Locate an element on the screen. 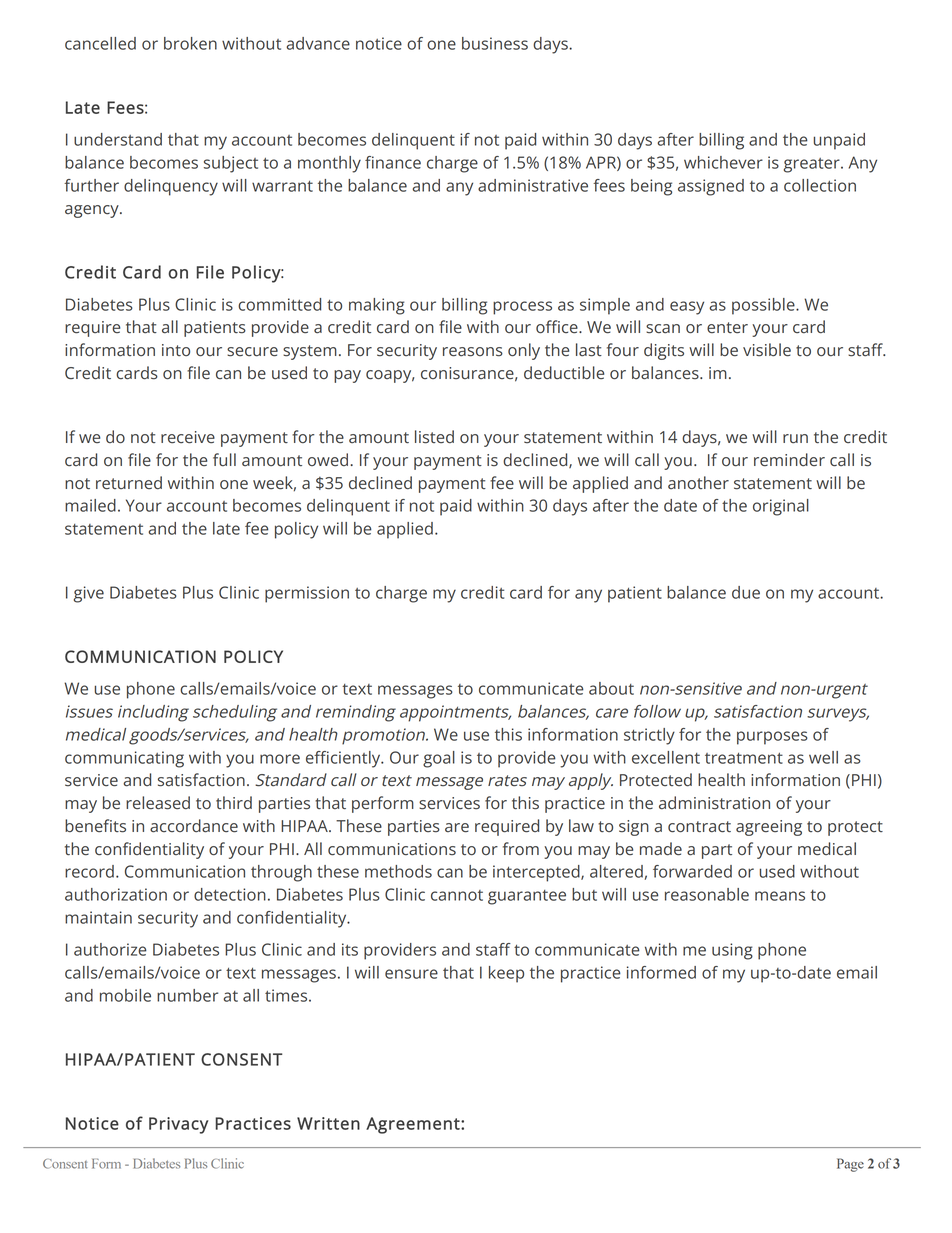 The height and width of the screenshot is (1233, 952). business is located at coordinates (495, 43).
